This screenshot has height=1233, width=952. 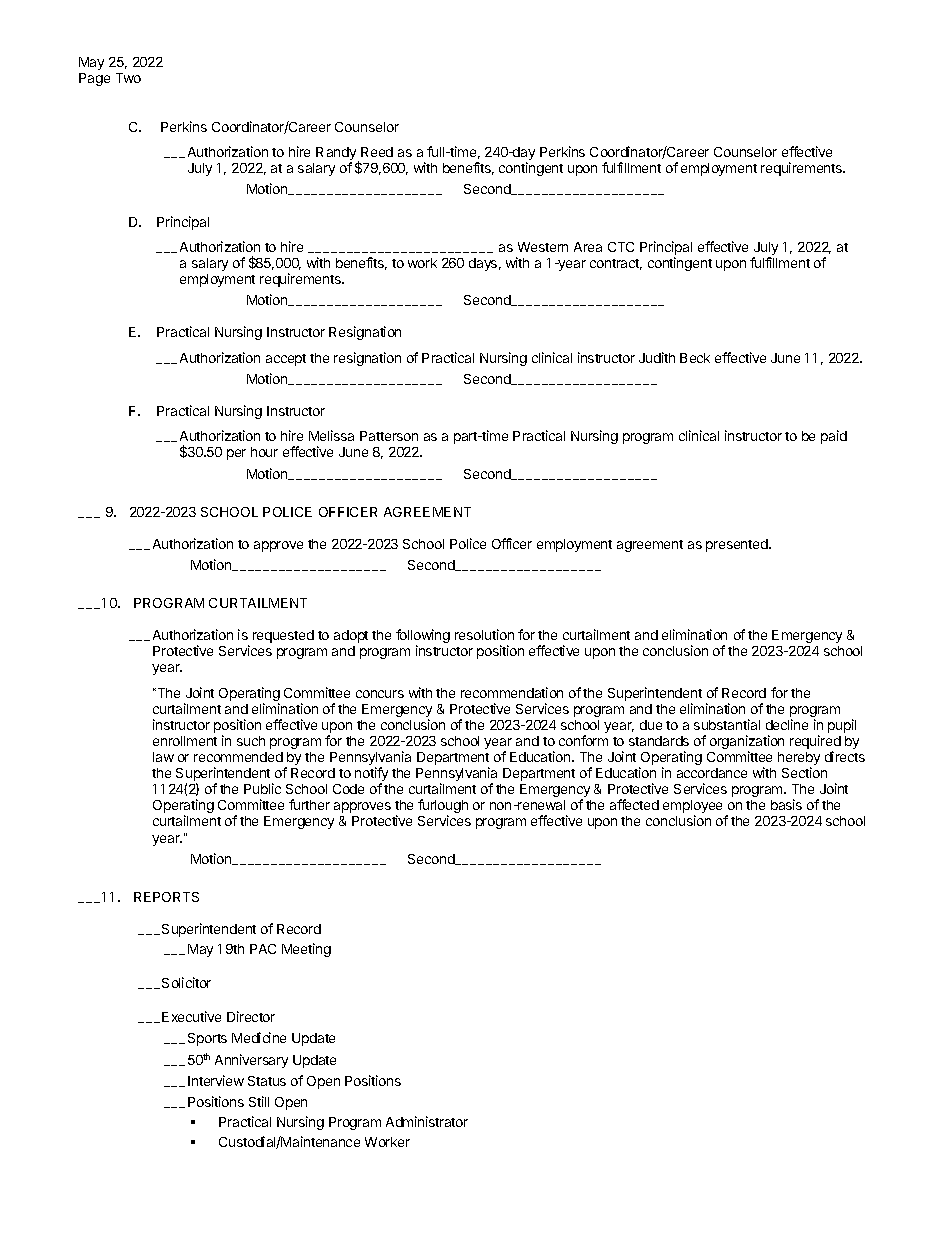 I want to click on Two, so click(x=128, y=78).
